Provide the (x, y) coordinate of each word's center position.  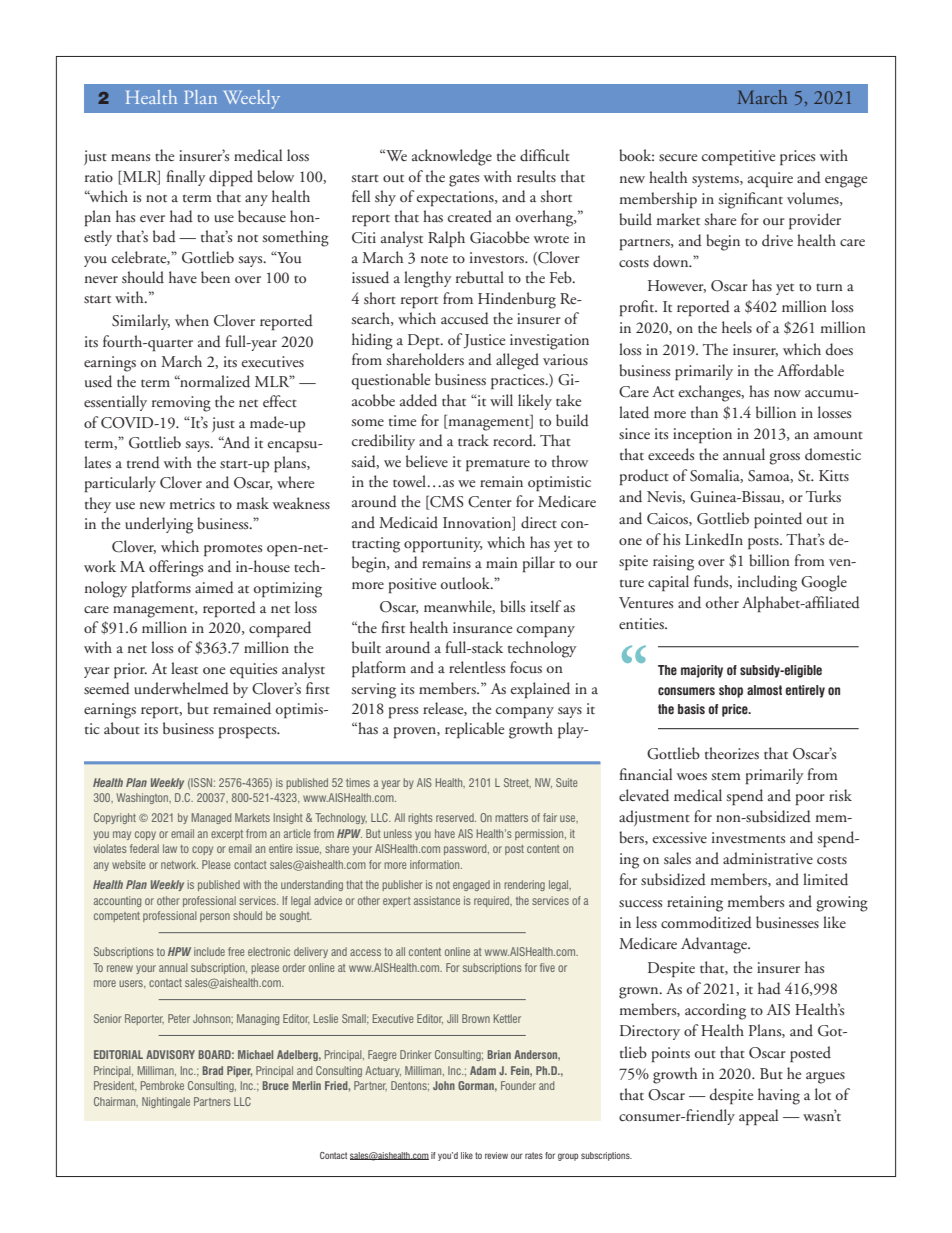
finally (186, 178)
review (496, 1155)
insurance (482, 628)
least (184, 668)
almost (764, 690)
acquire (770, 179)
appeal (758, 1117)
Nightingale (166, 1102)
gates (464, 180)
